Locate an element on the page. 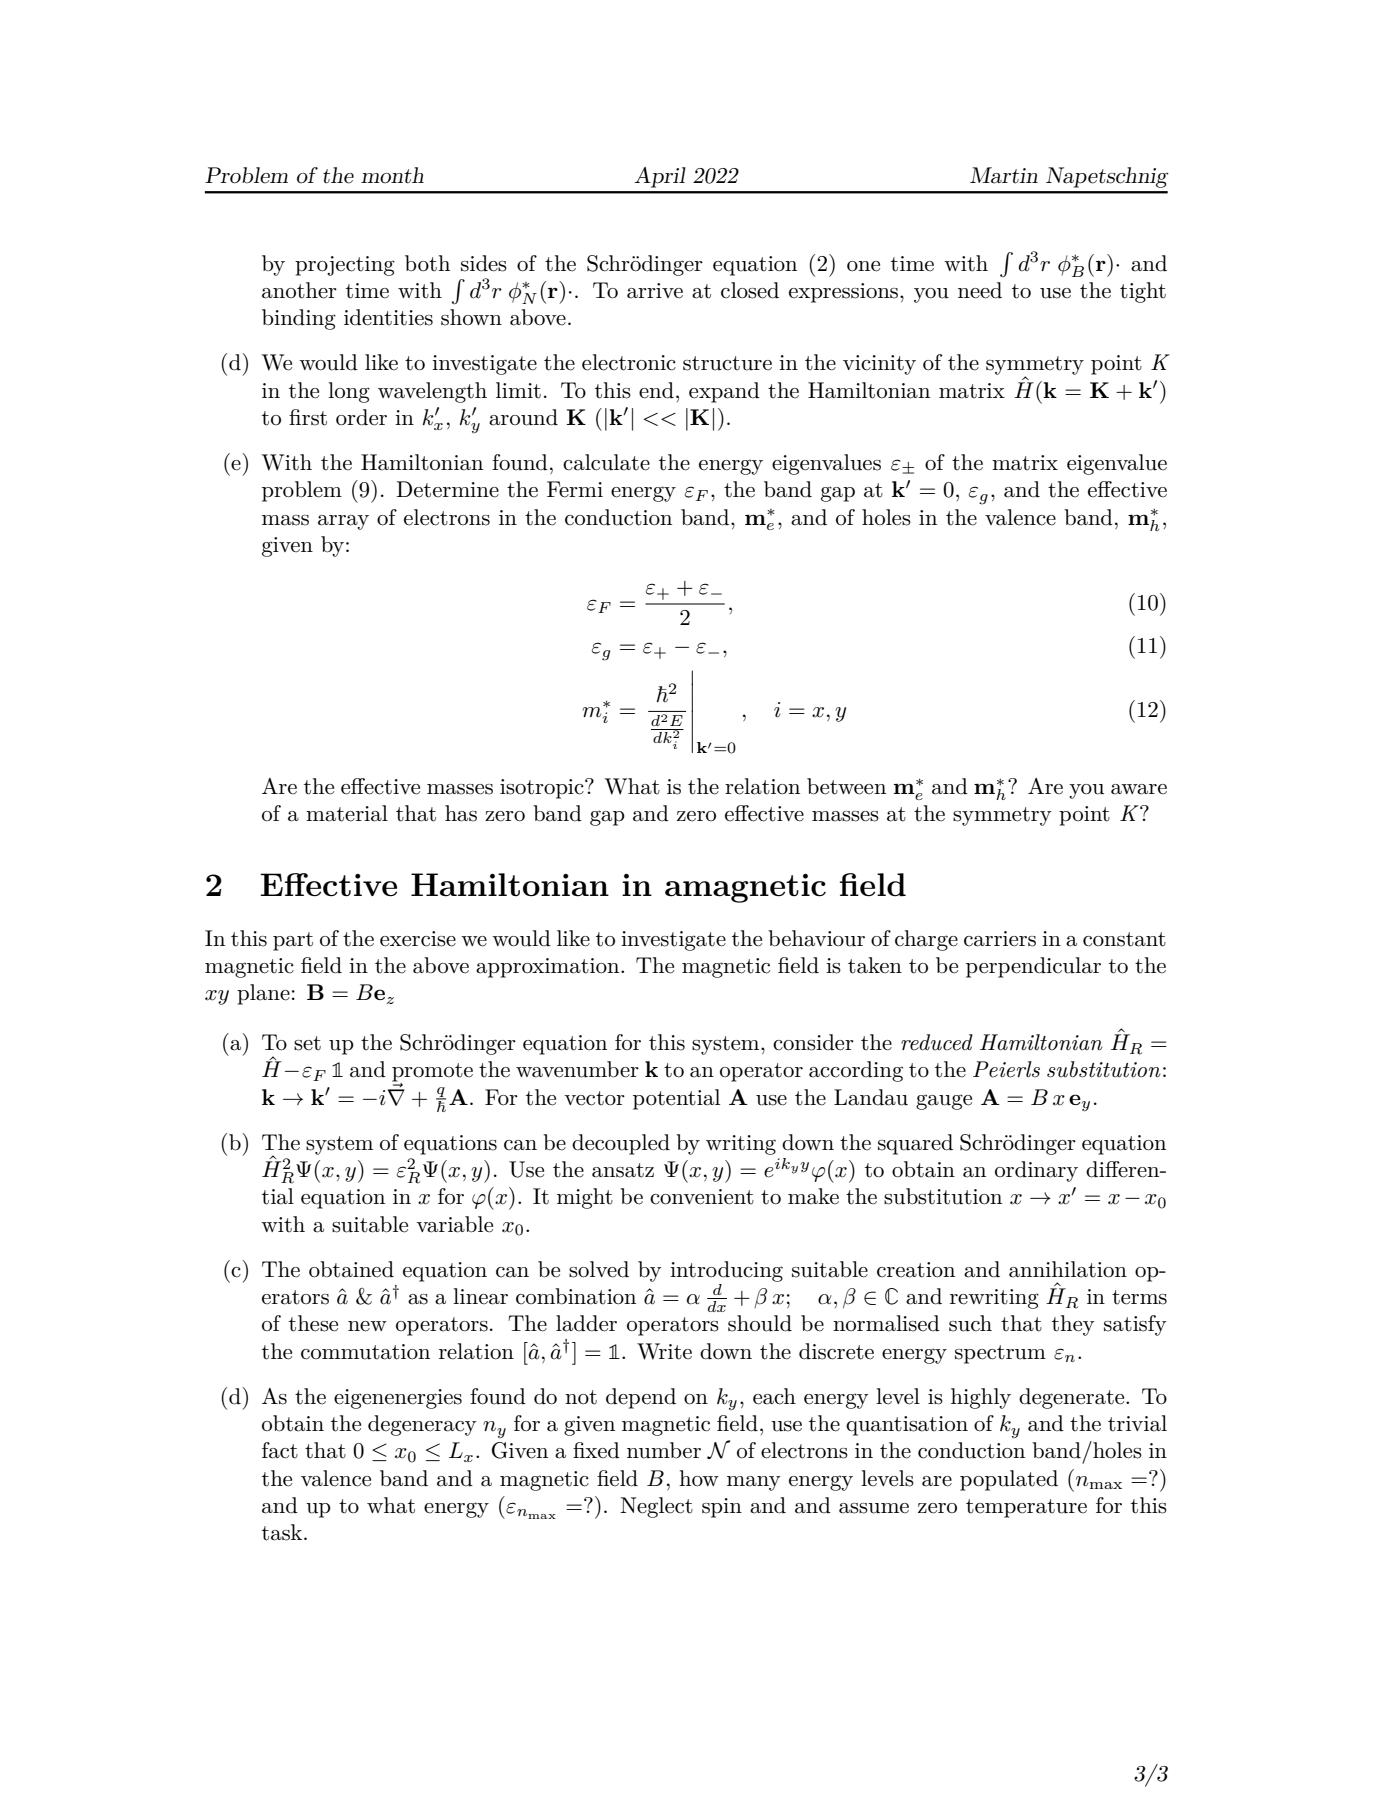 This page has width=1393, height=1803. spin is located at coordinates (722, 1508).
